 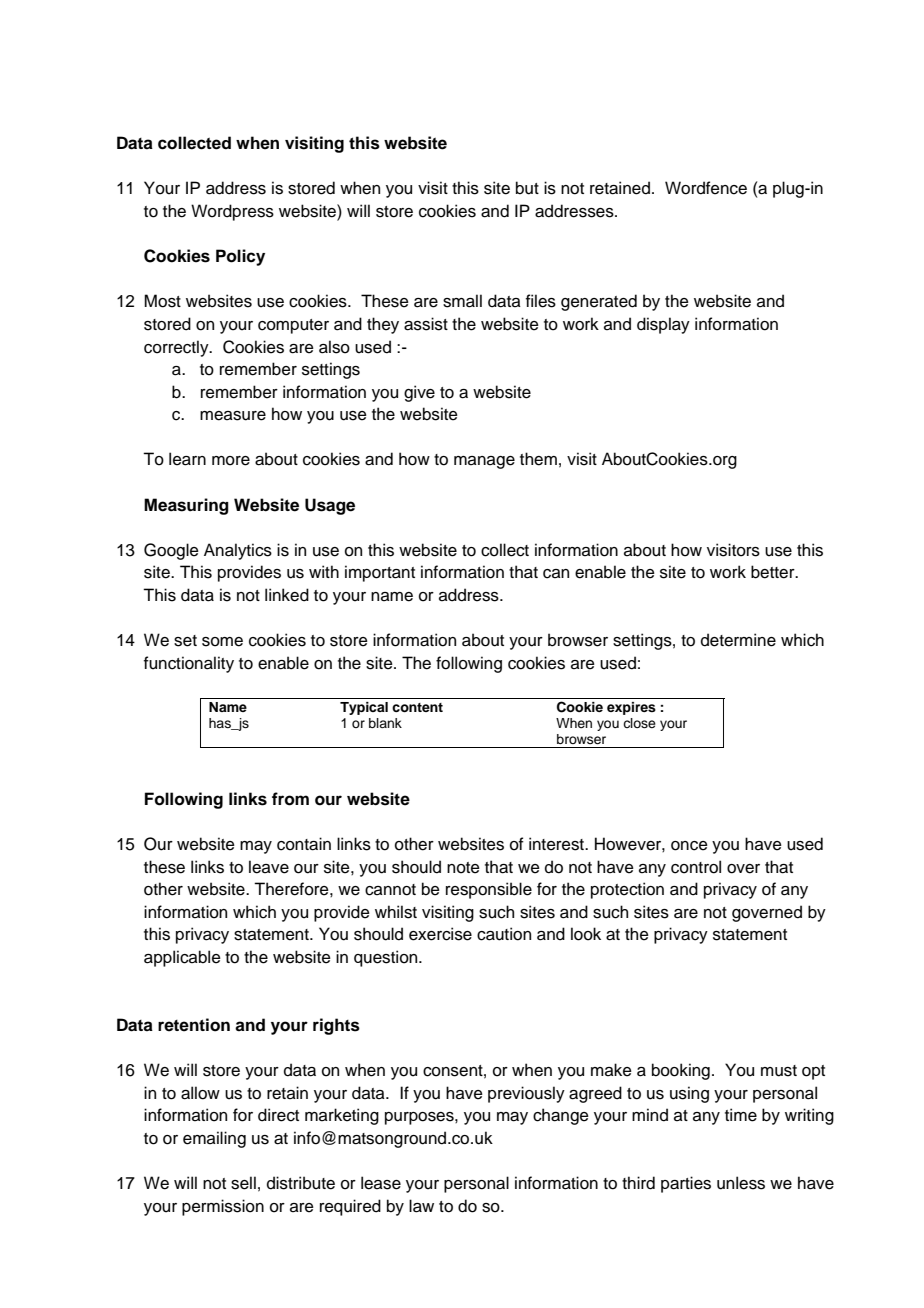 I want to click on important, so click(x=380, y=573).
